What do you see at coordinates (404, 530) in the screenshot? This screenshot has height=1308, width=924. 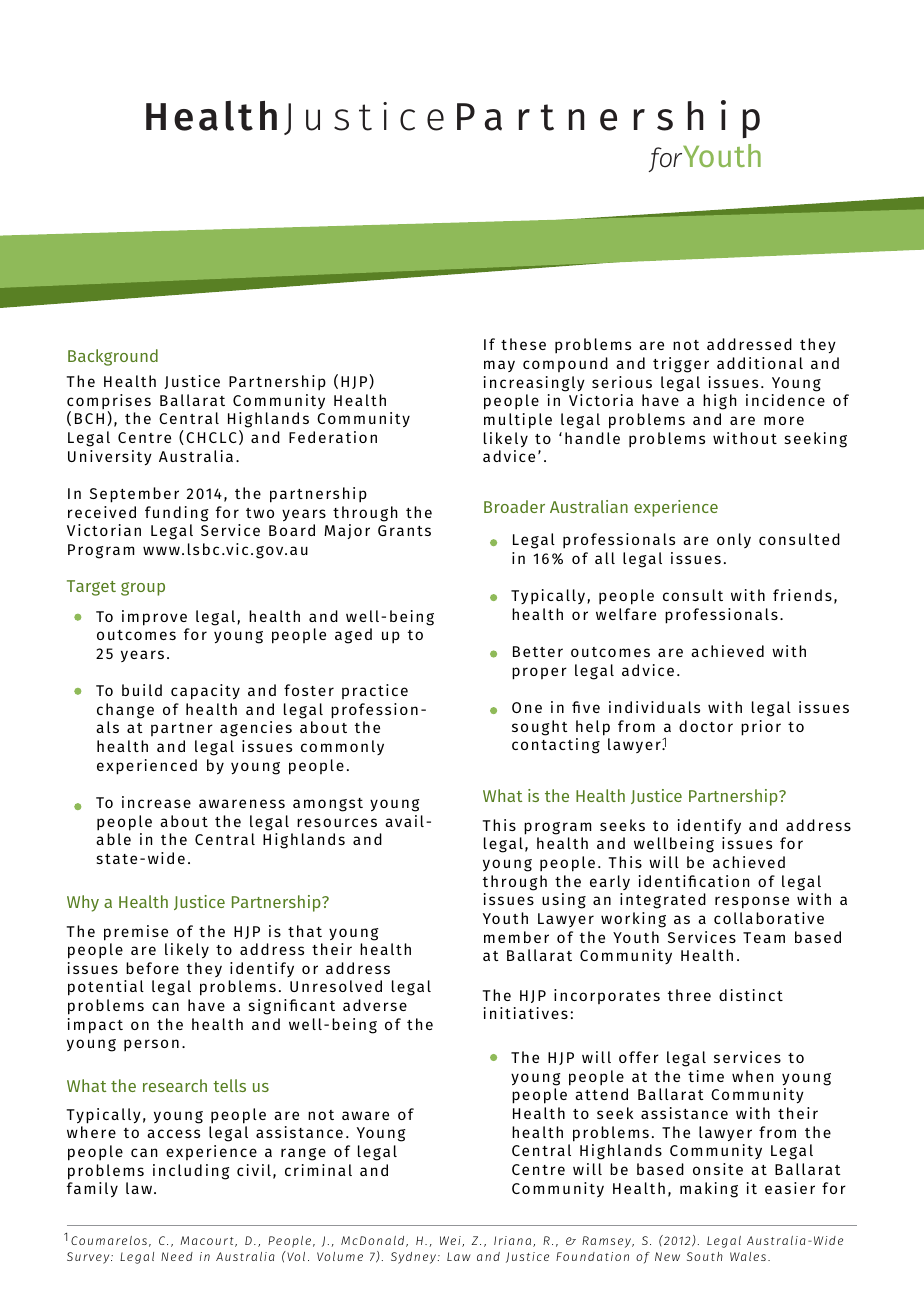 I see `Grants` at bounding box center [404, 530].
